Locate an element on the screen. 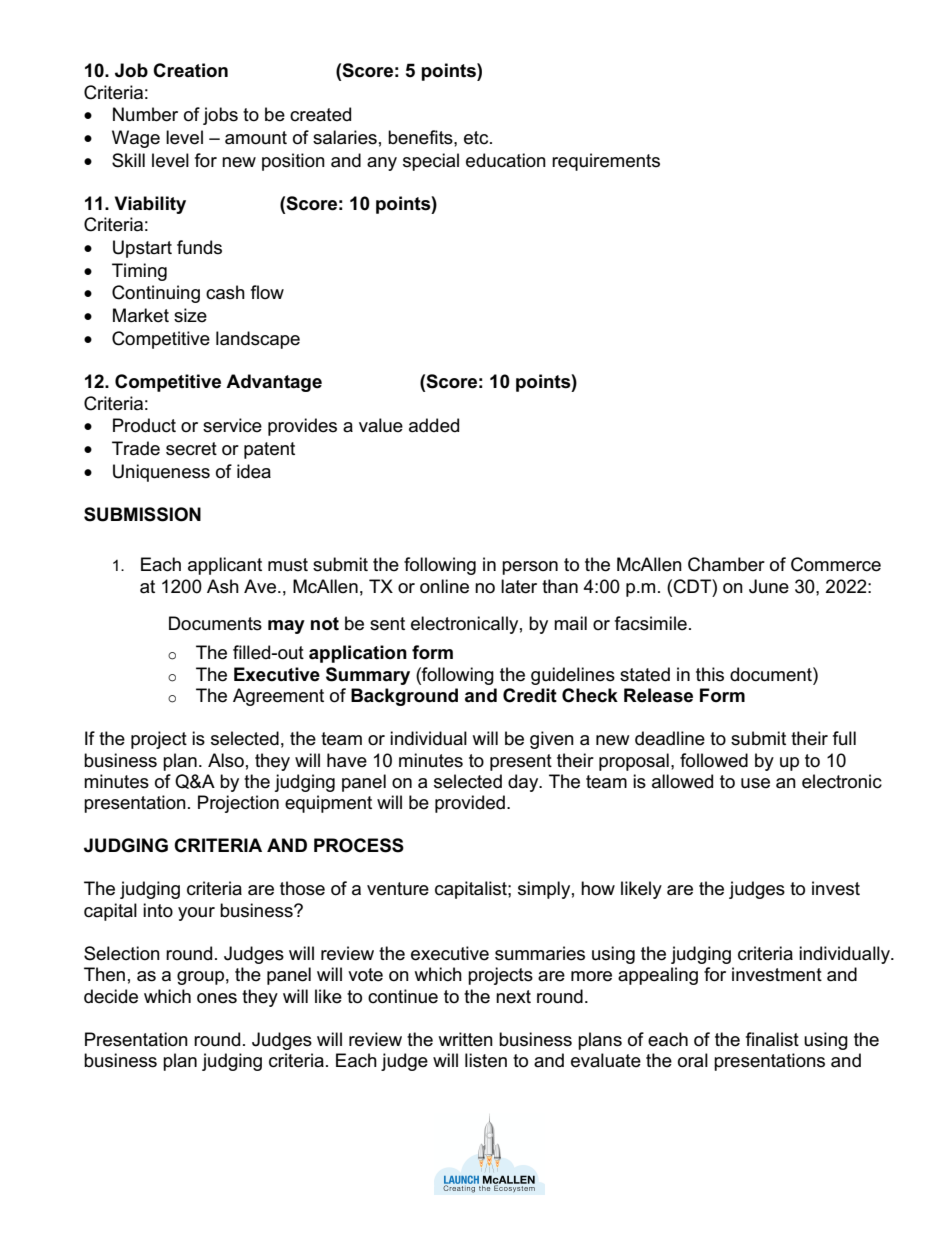  jobs is located at coordinates (220, 116).
